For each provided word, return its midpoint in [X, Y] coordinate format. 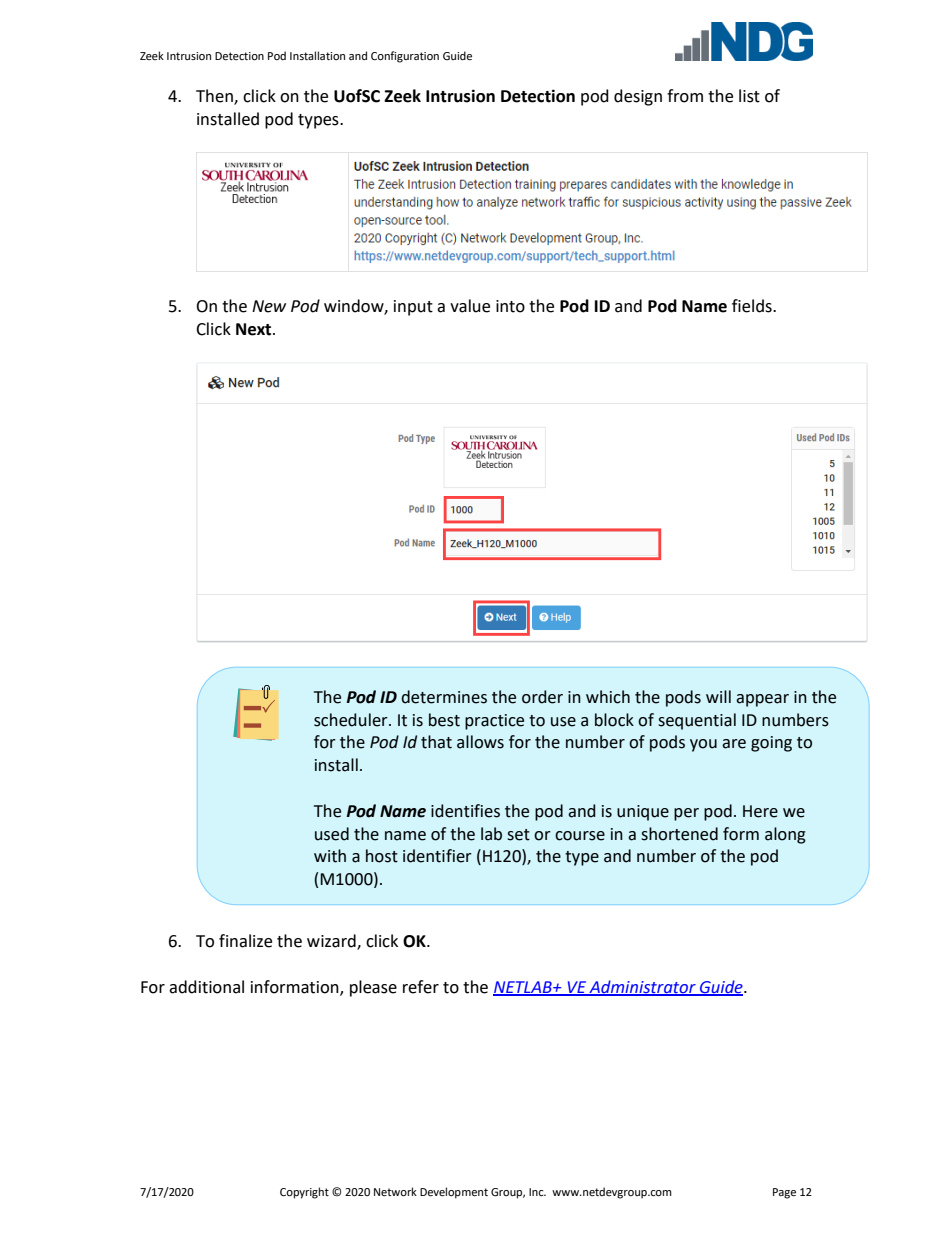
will [718, 696]
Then [215, 96]
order [542, 697]
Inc [537, 1192]
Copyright [304, 1193]
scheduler [352, 720]
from [685, 96]
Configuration [405, 57]
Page [784, 1193]
